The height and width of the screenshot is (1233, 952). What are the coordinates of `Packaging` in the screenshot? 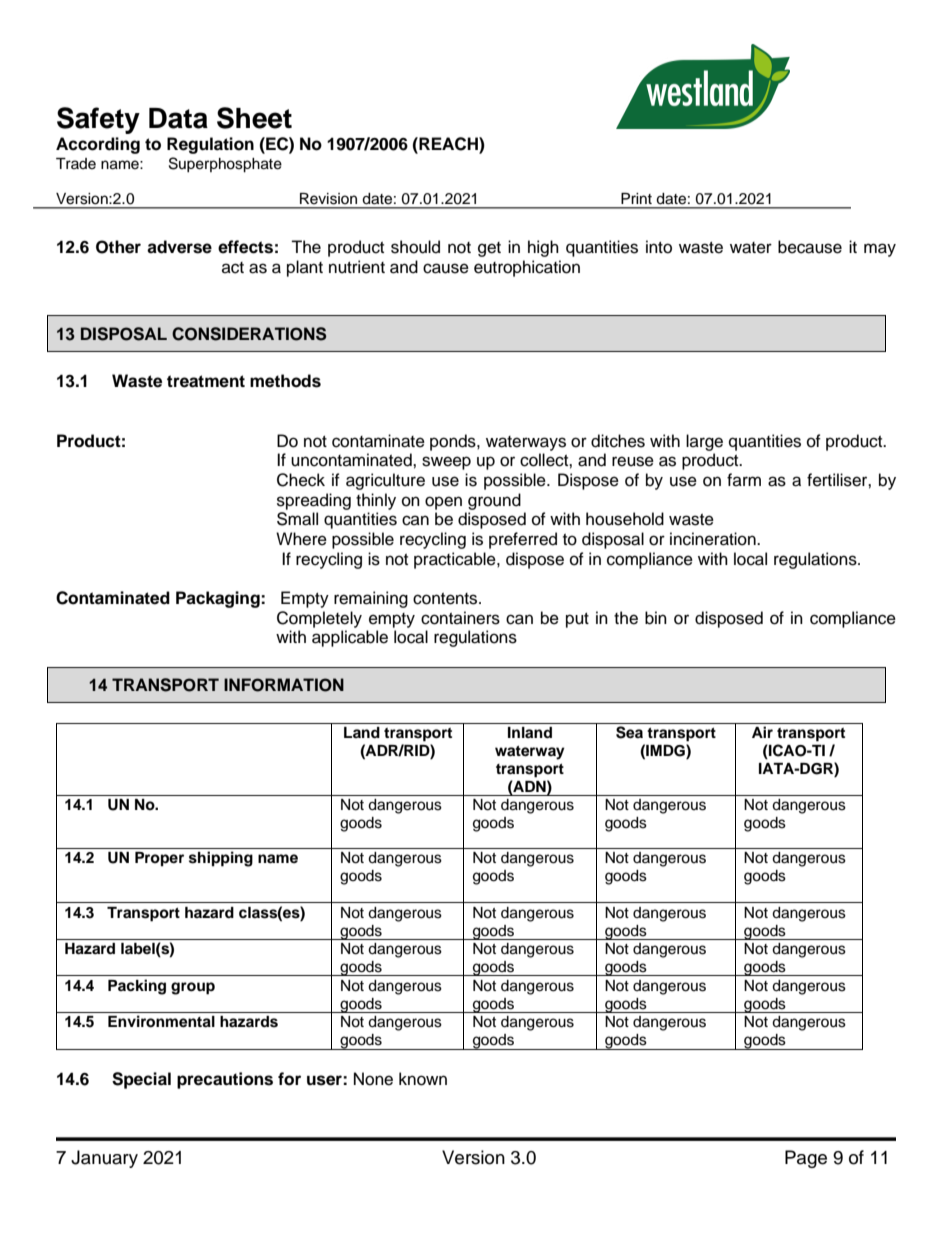 It's located at (219, 599).
